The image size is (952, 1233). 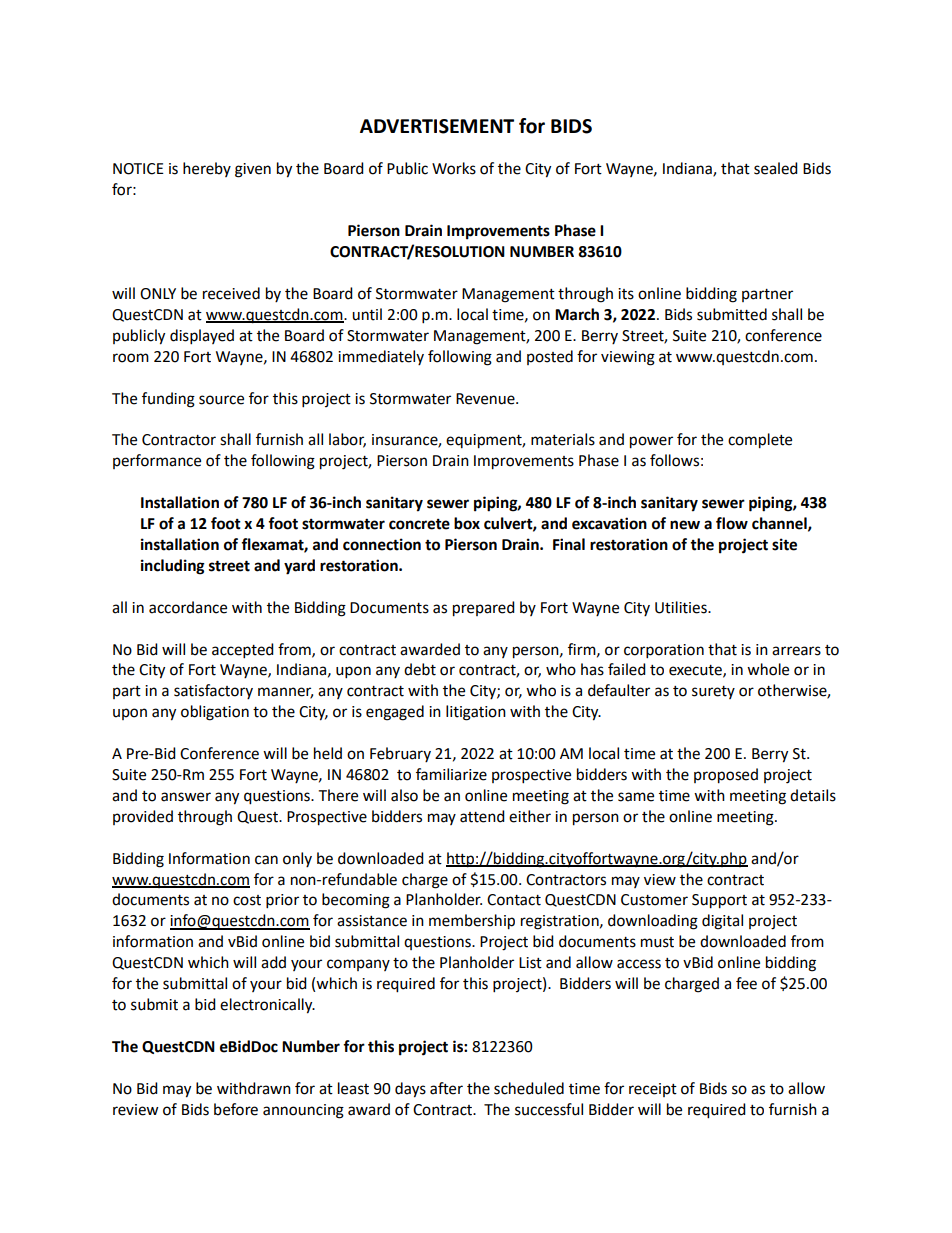 I want to click on attend, so click(x=482, y=816).
